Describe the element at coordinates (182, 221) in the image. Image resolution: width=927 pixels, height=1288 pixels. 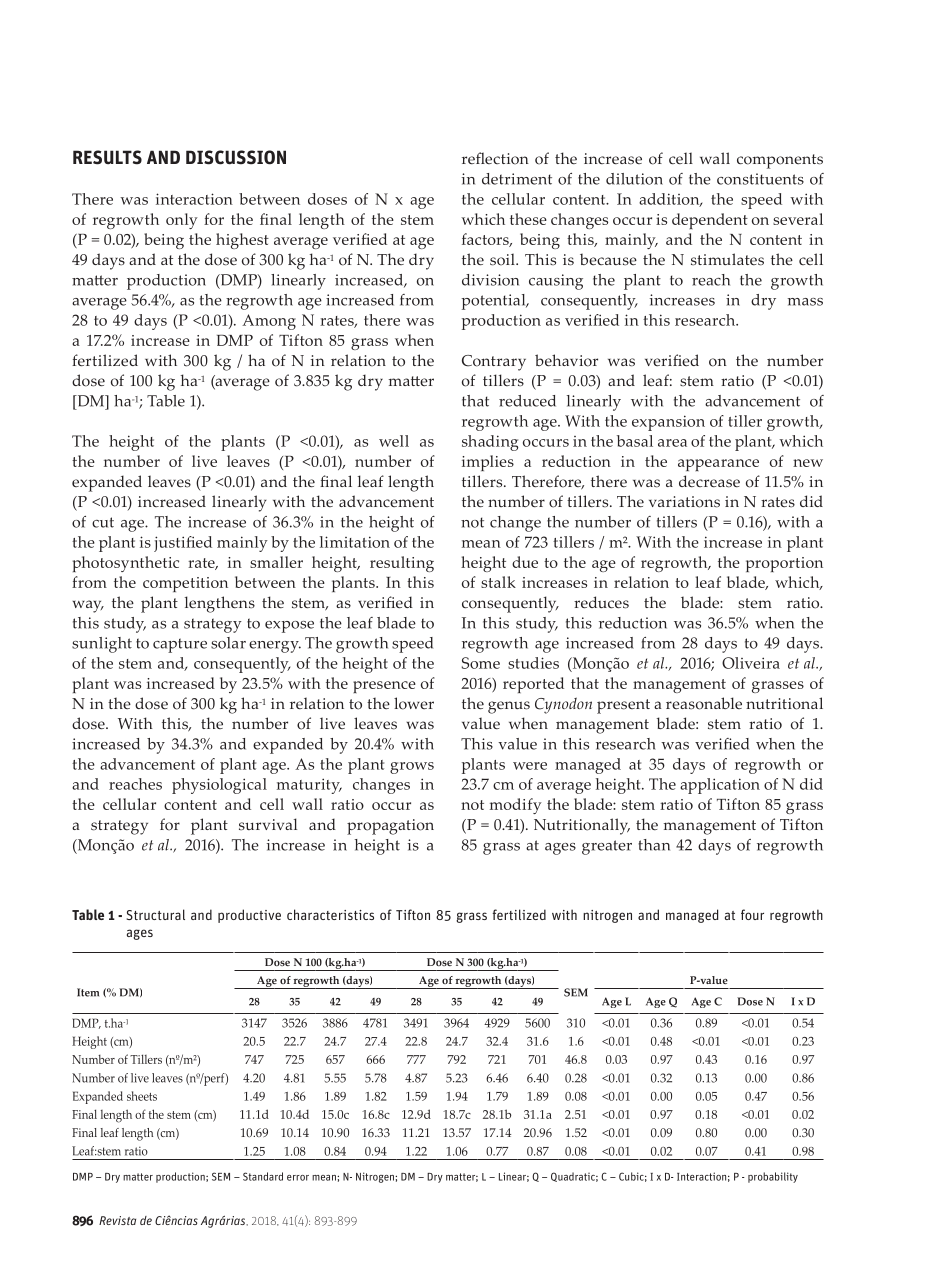
I see `only` at that location.
